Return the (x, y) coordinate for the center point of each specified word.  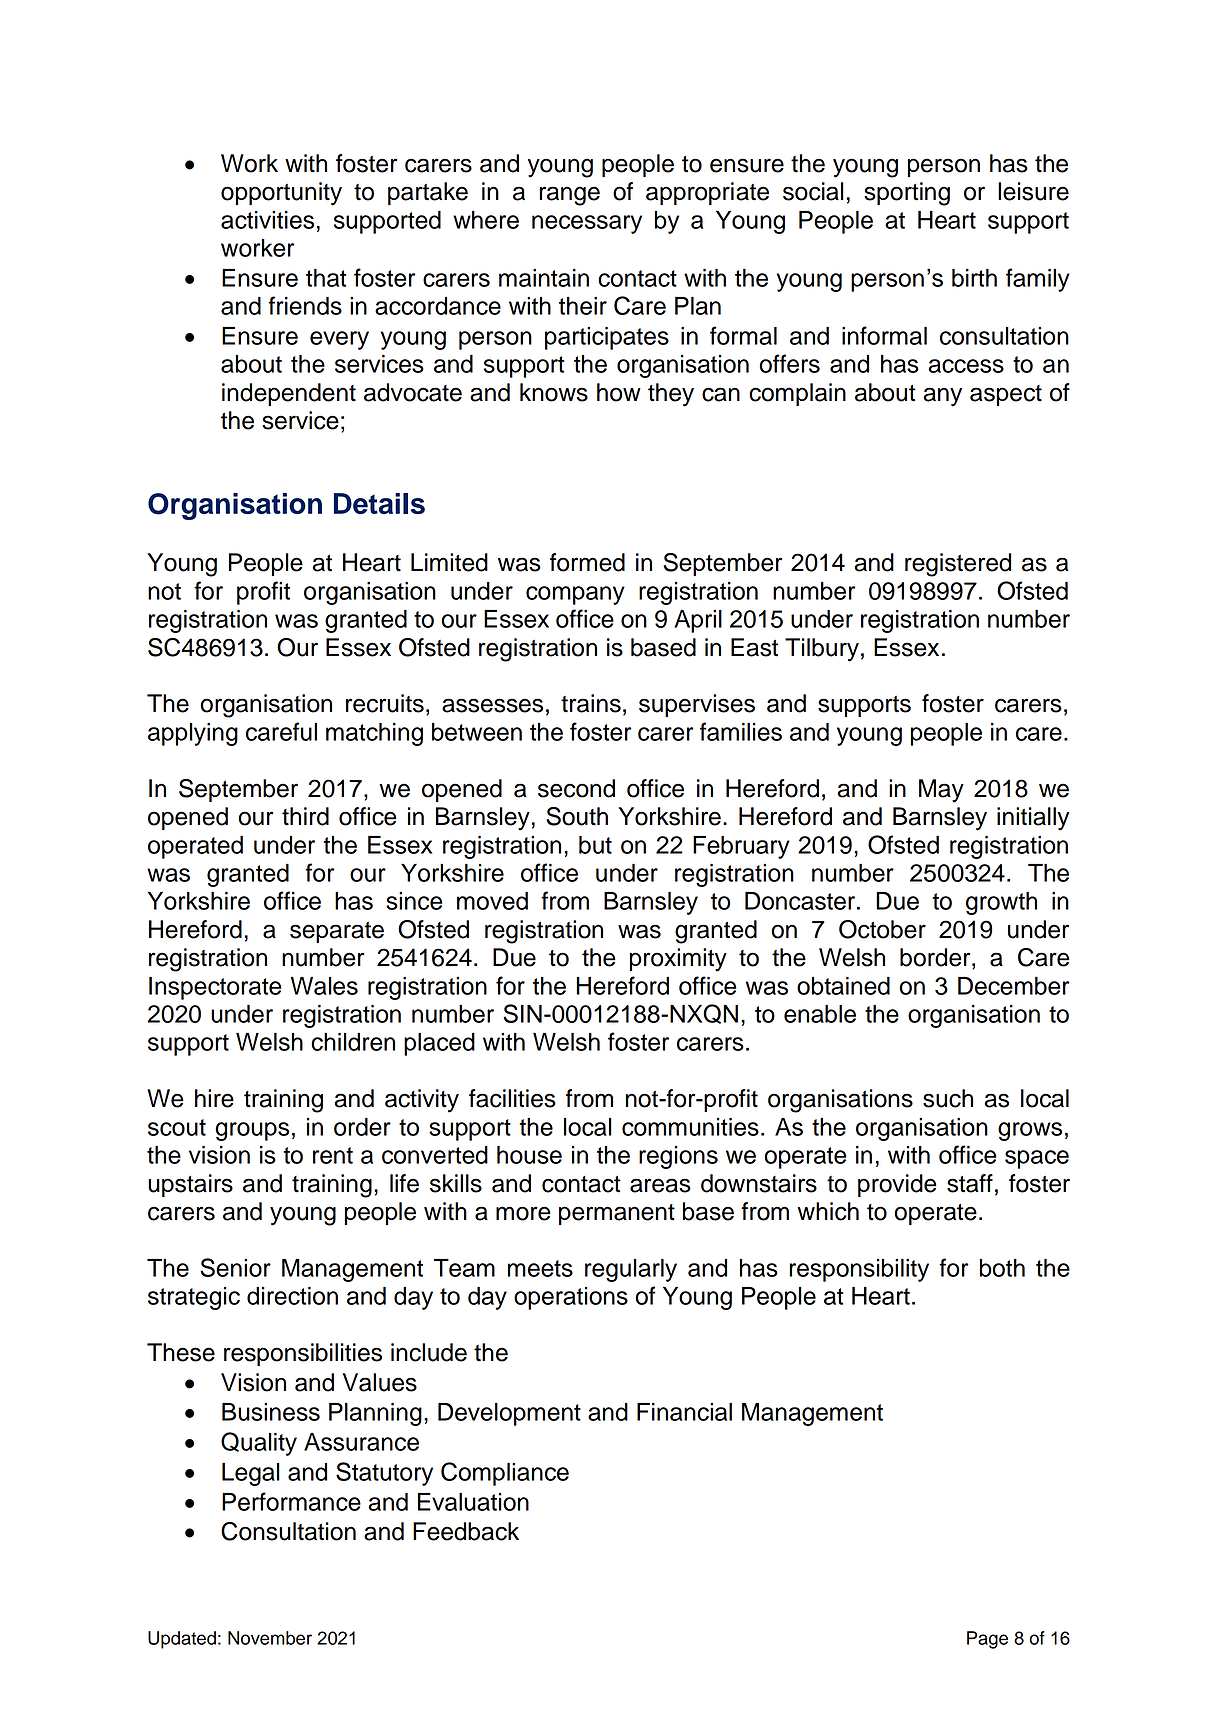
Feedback (466, 1531)
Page (987, 1640)
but (595, 845)
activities (267, 220)
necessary (587, 224)
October (882, 929)
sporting (907, 194)
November (270, 1638)
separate (337, 932)
